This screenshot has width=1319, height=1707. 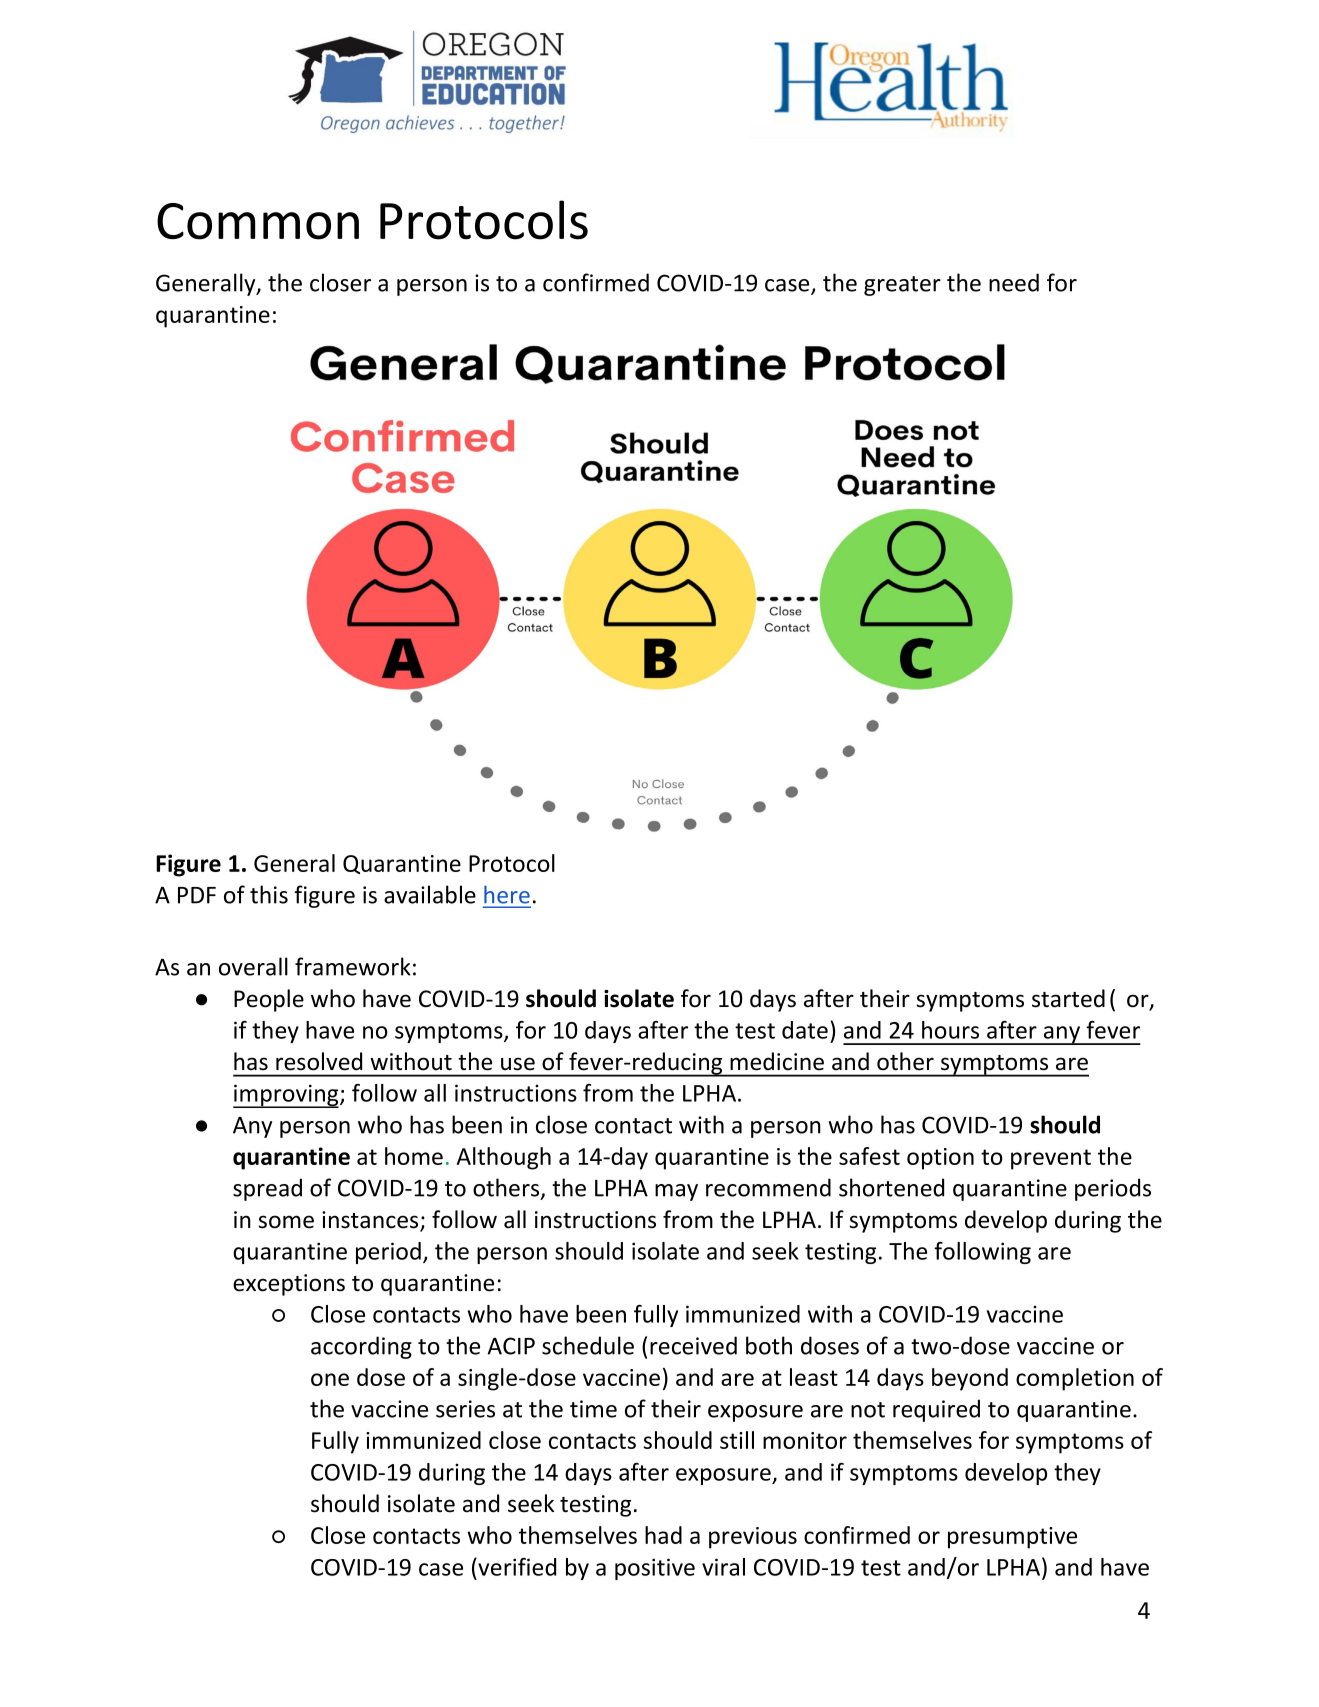 I want to click on some, so click(x=286, y=1222).
